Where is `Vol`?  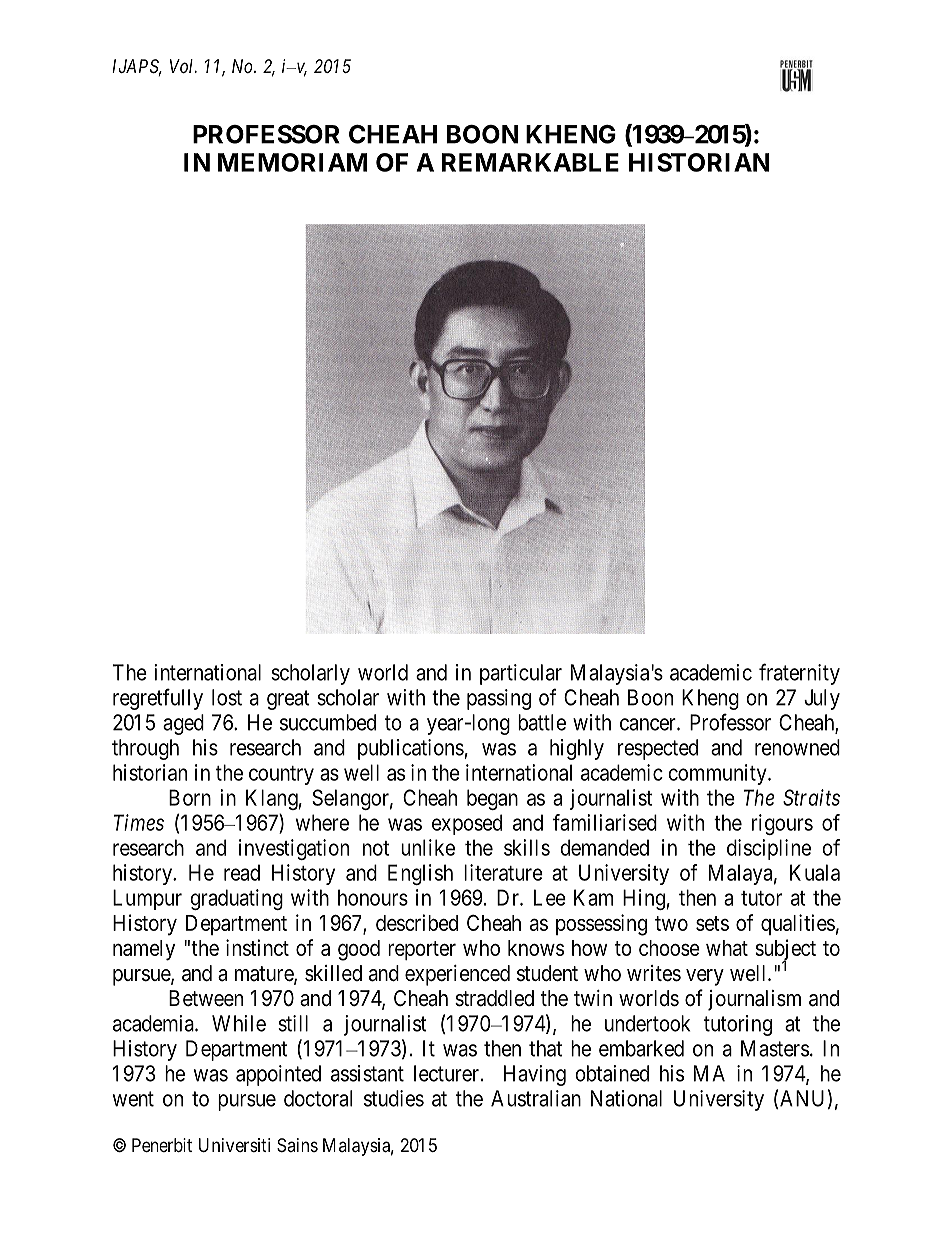 Vol is located at coordinates (183, 66).
